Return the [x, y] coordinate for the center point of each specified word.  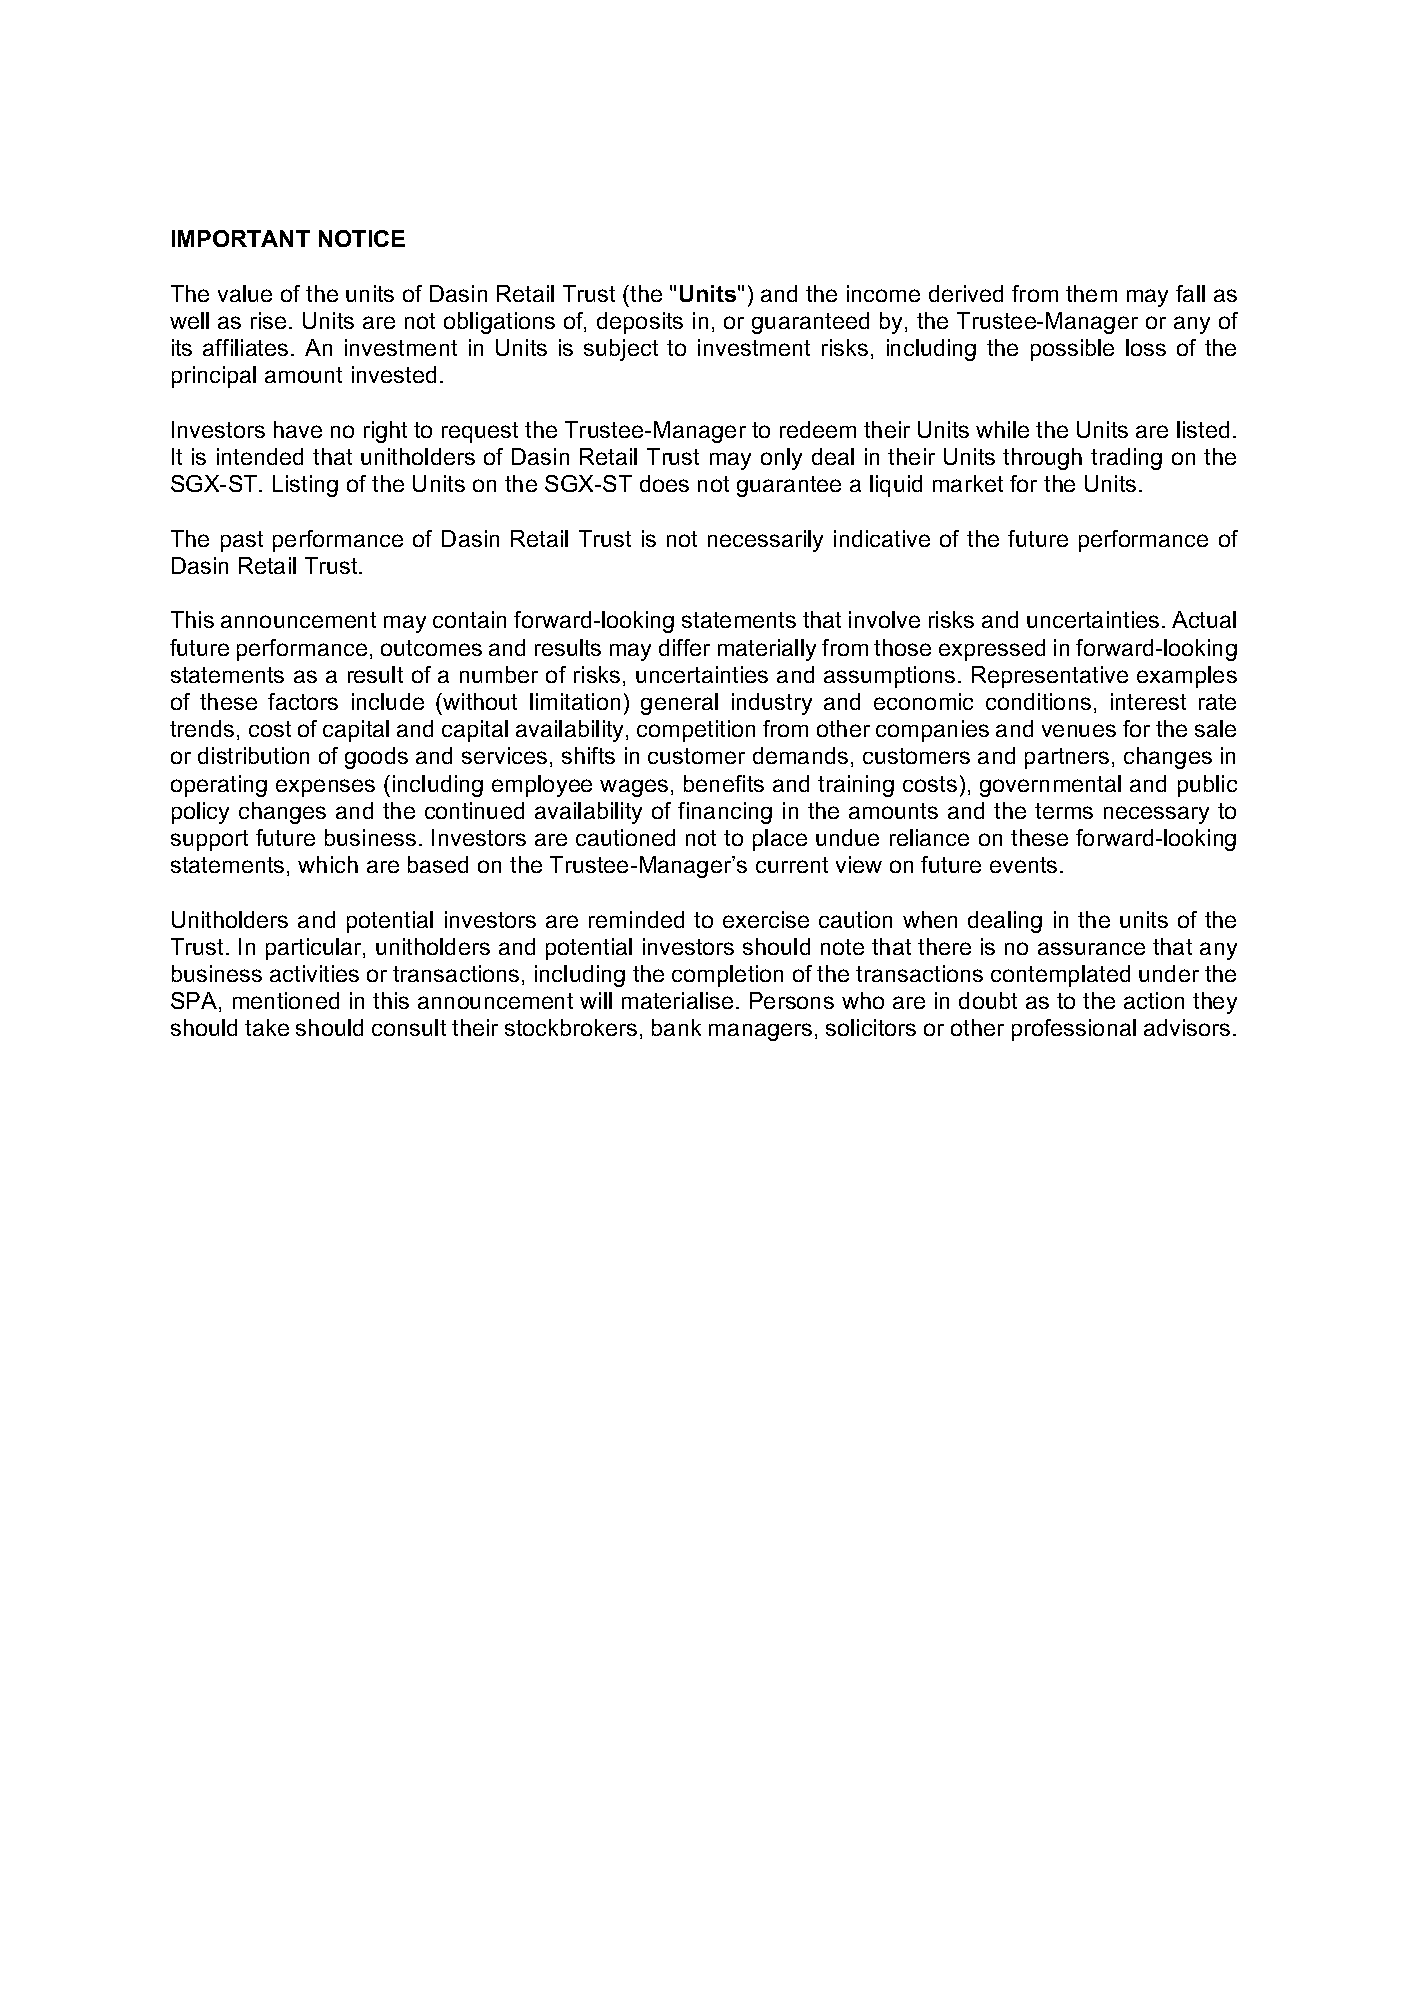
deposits [640, 323]
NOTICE [362, 238]
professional [1074, 1030]
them [1091, 293]
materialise [677, 1000]
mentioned [286, 1000]
